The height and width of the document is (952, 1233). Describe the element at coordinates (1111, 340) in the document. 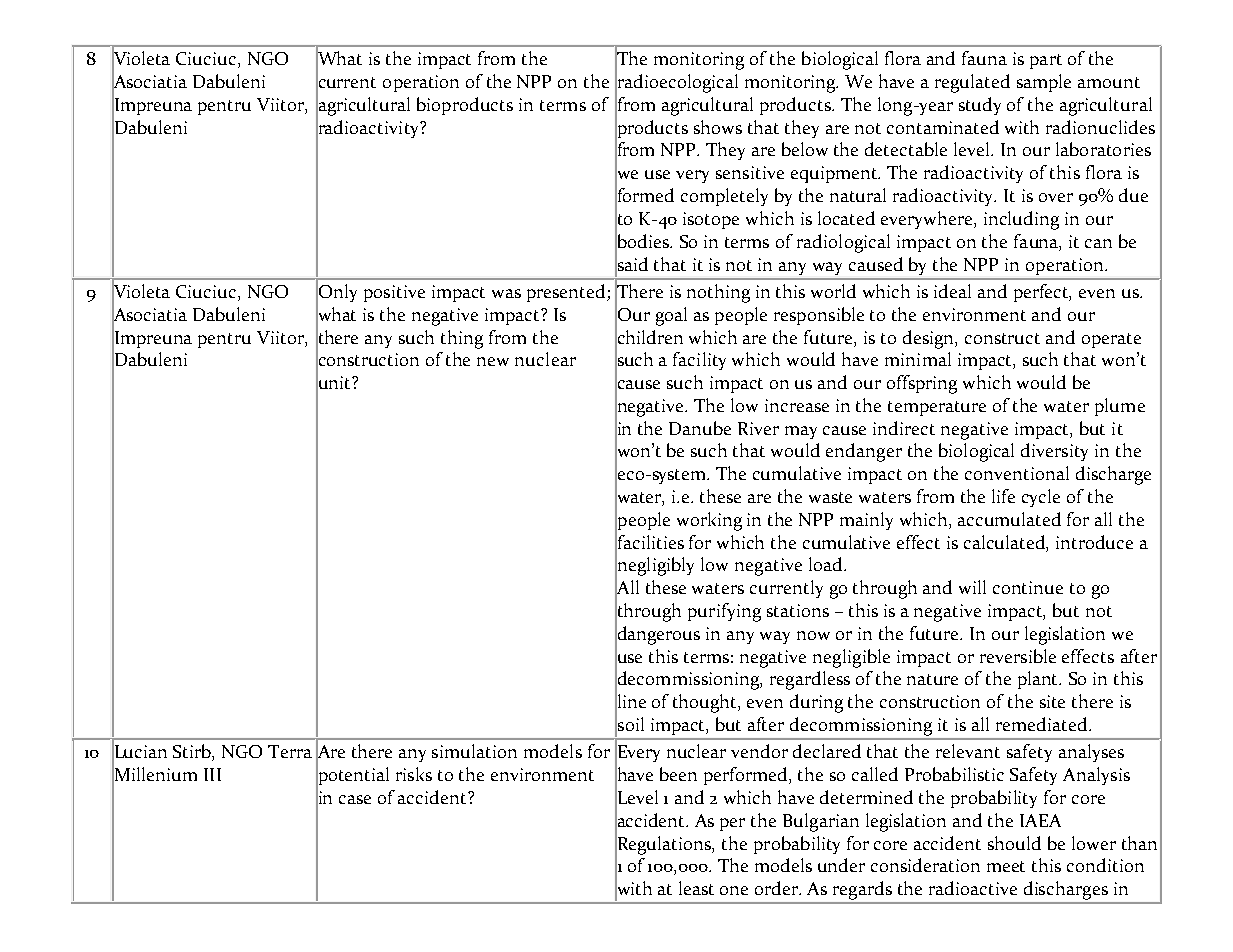

I see `operate` at that location.
